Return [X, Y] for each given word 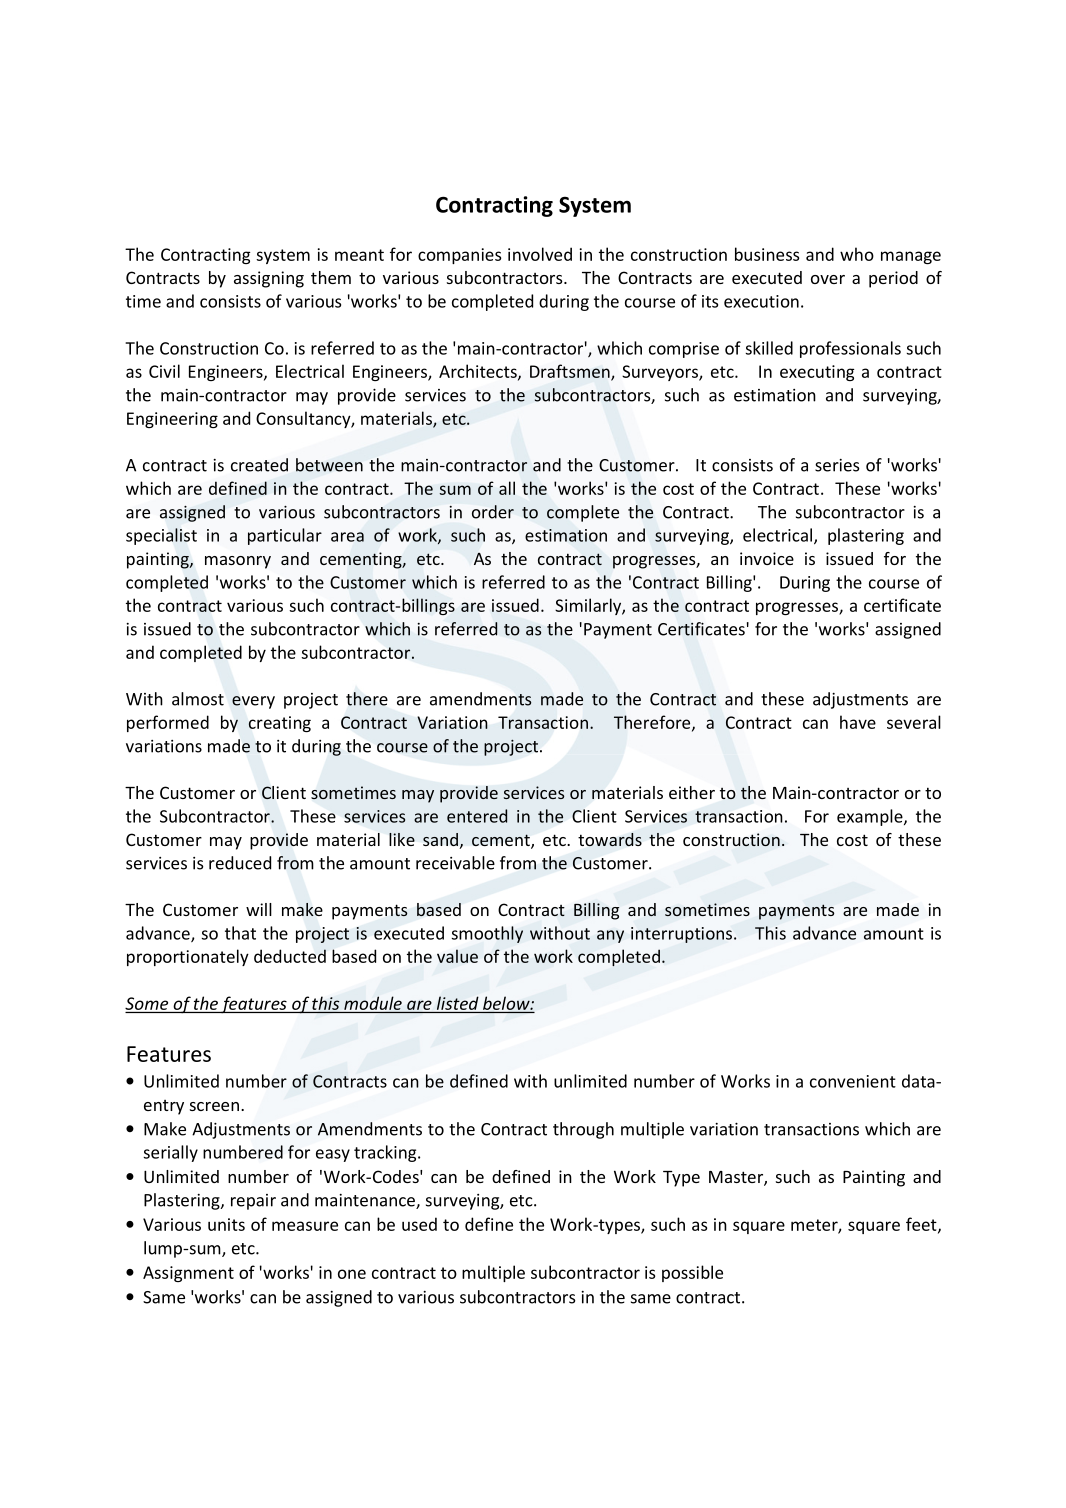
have [858, 722]
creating [279, 724]
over [828, 279]
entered [477, 816]
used [419, 1224]
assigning [269, 279]
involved [540, 254]
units [226, 1224]
